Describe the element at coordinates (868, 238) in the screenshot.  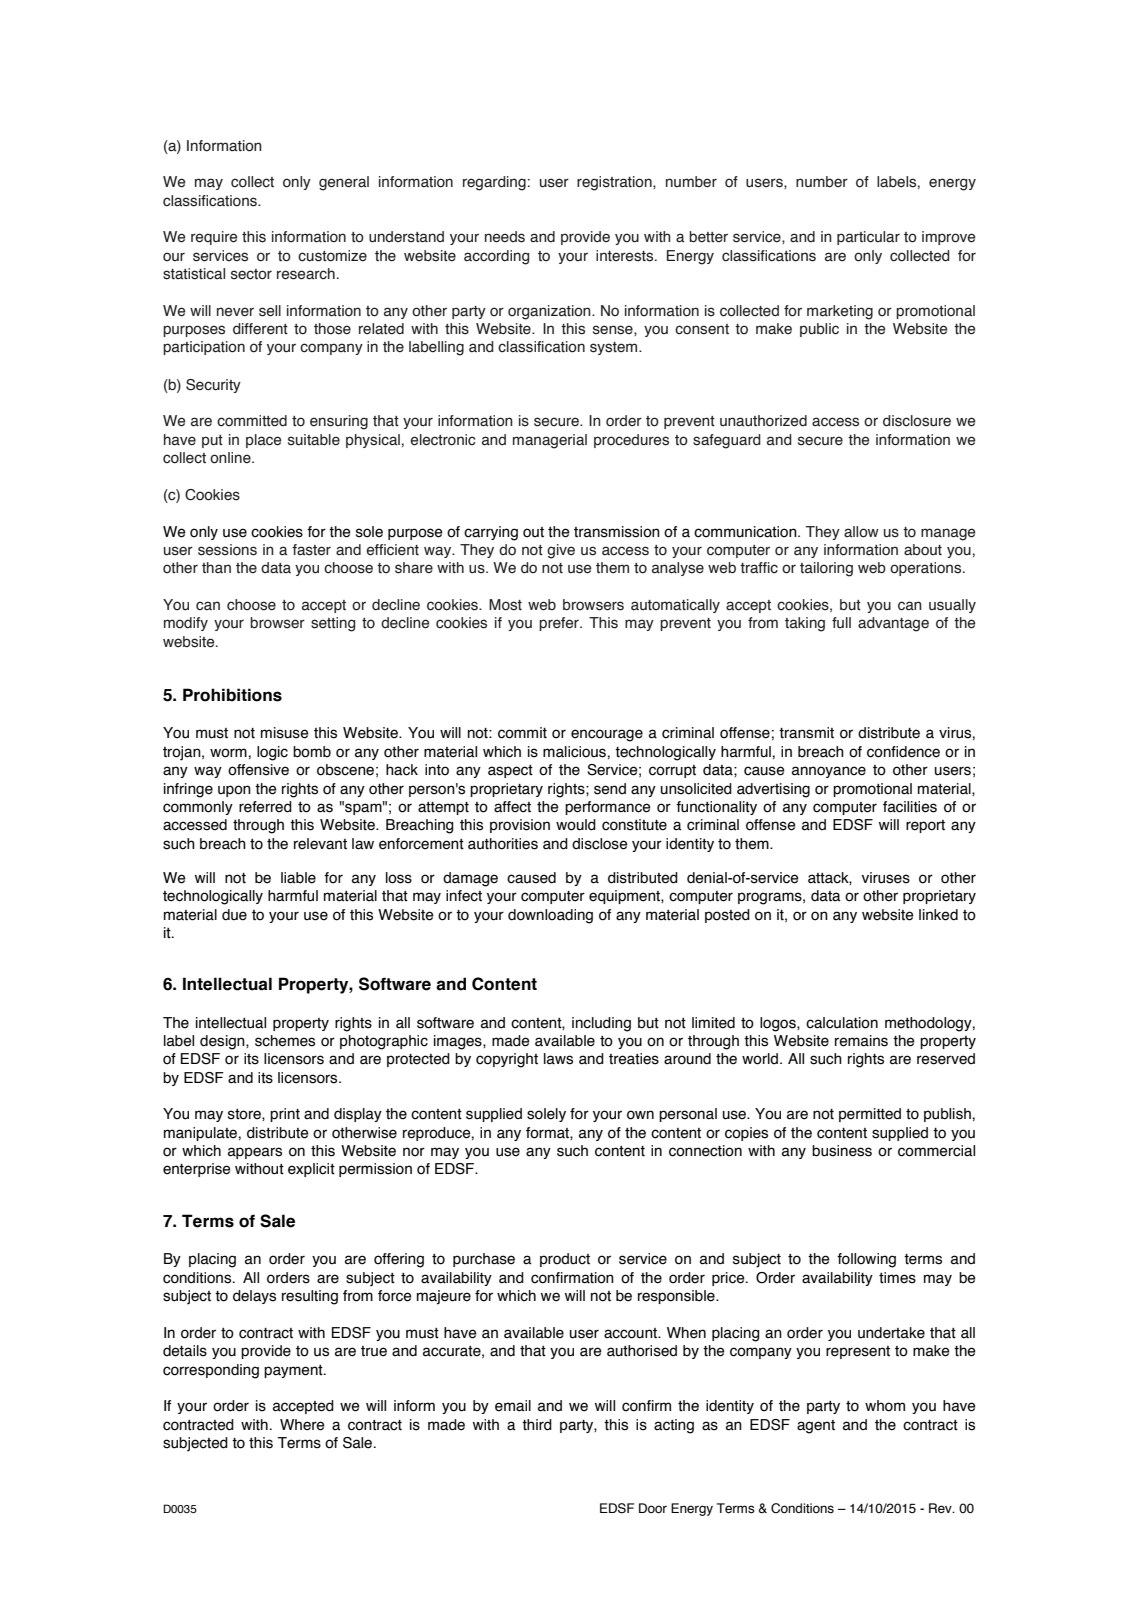
I see `particular` at that location.
